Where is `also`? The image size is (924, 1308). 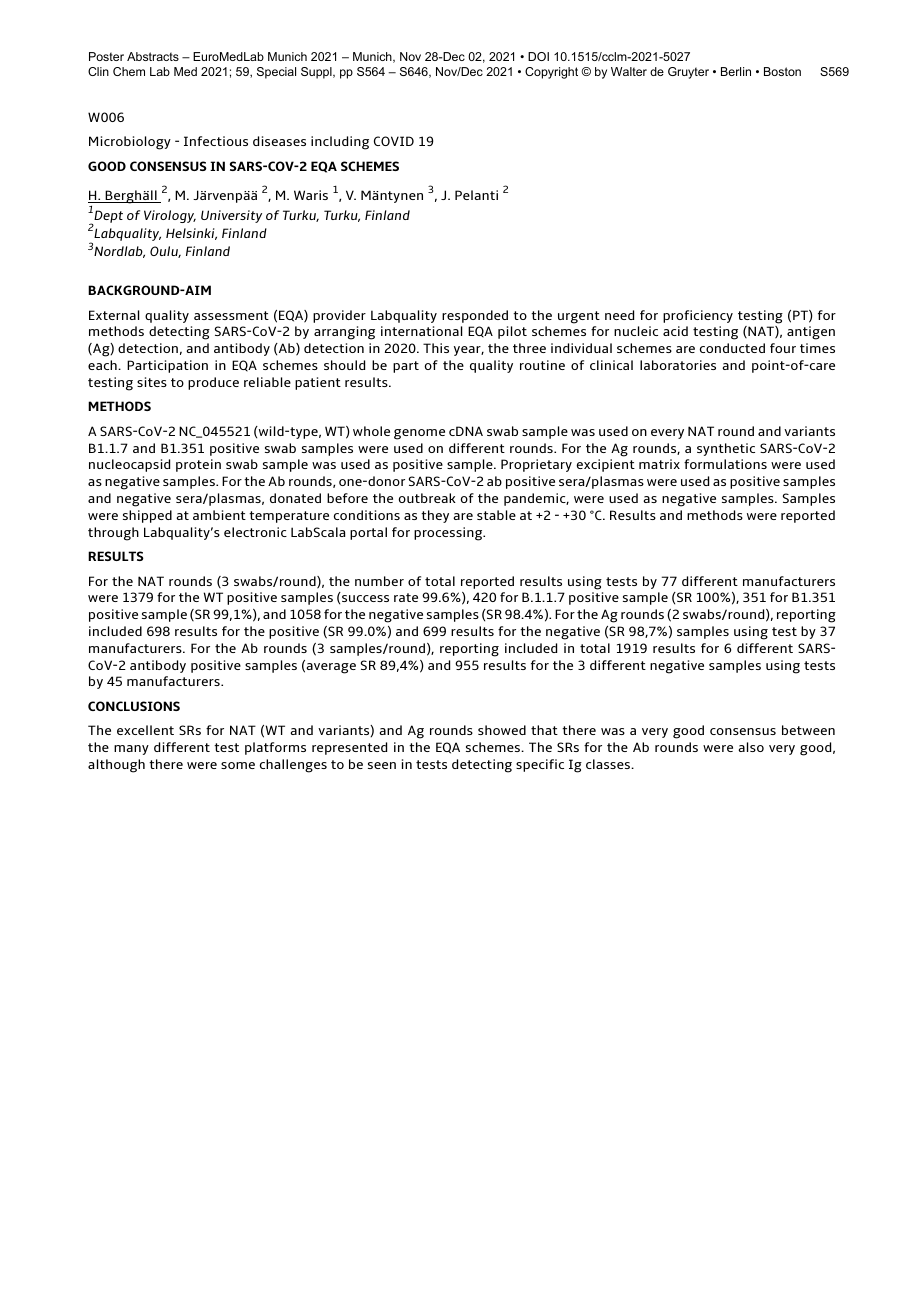 also is located at coordinates (751, 747).
